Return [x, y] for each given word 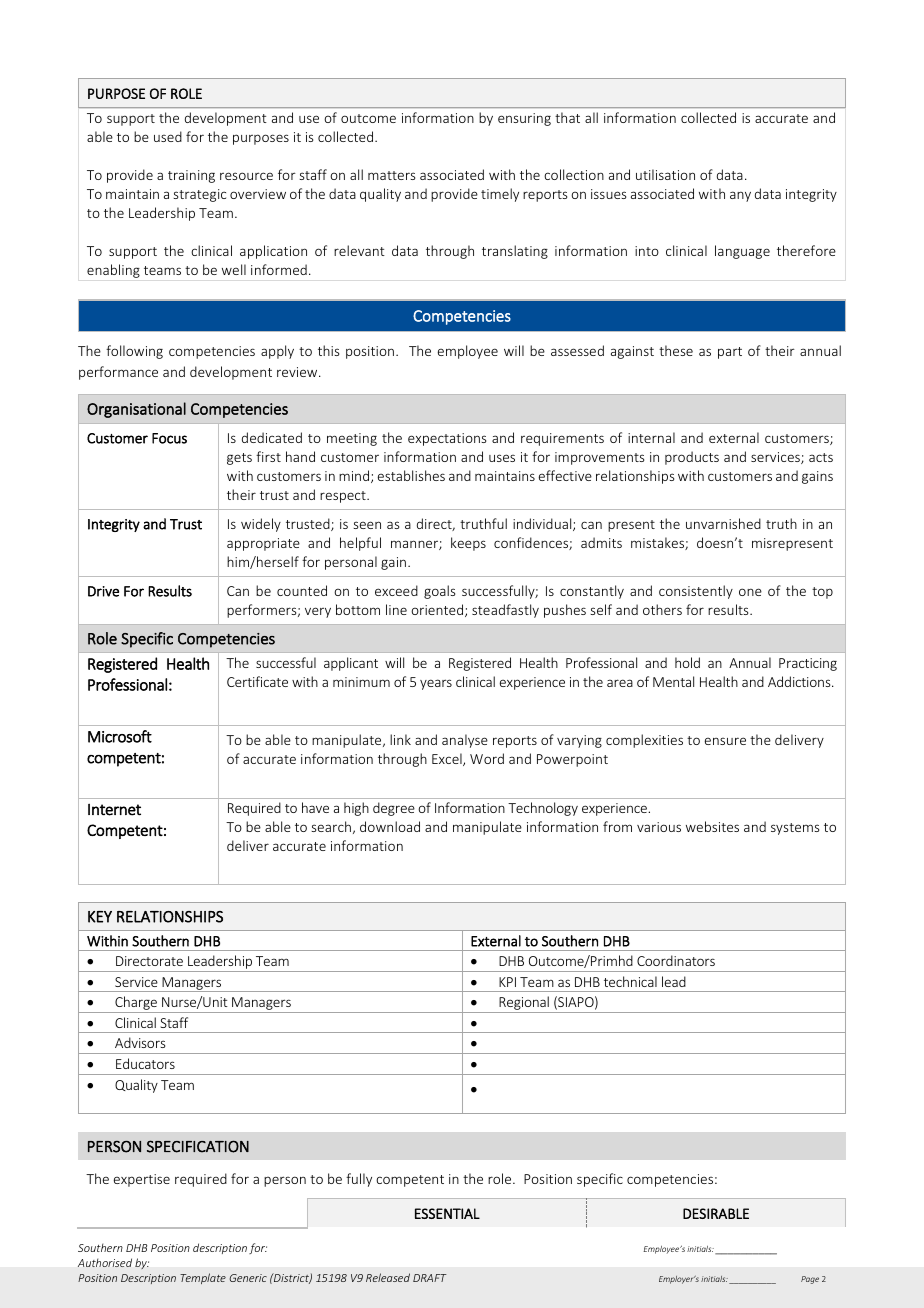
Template [203, 1278]
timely [500, 195]
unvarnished [723, 523]
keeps [468, 544]
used [168, 136]
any [740, 196]
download [390, 826]
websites [712, 826]
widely [261, 525]
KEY [100, 917]
